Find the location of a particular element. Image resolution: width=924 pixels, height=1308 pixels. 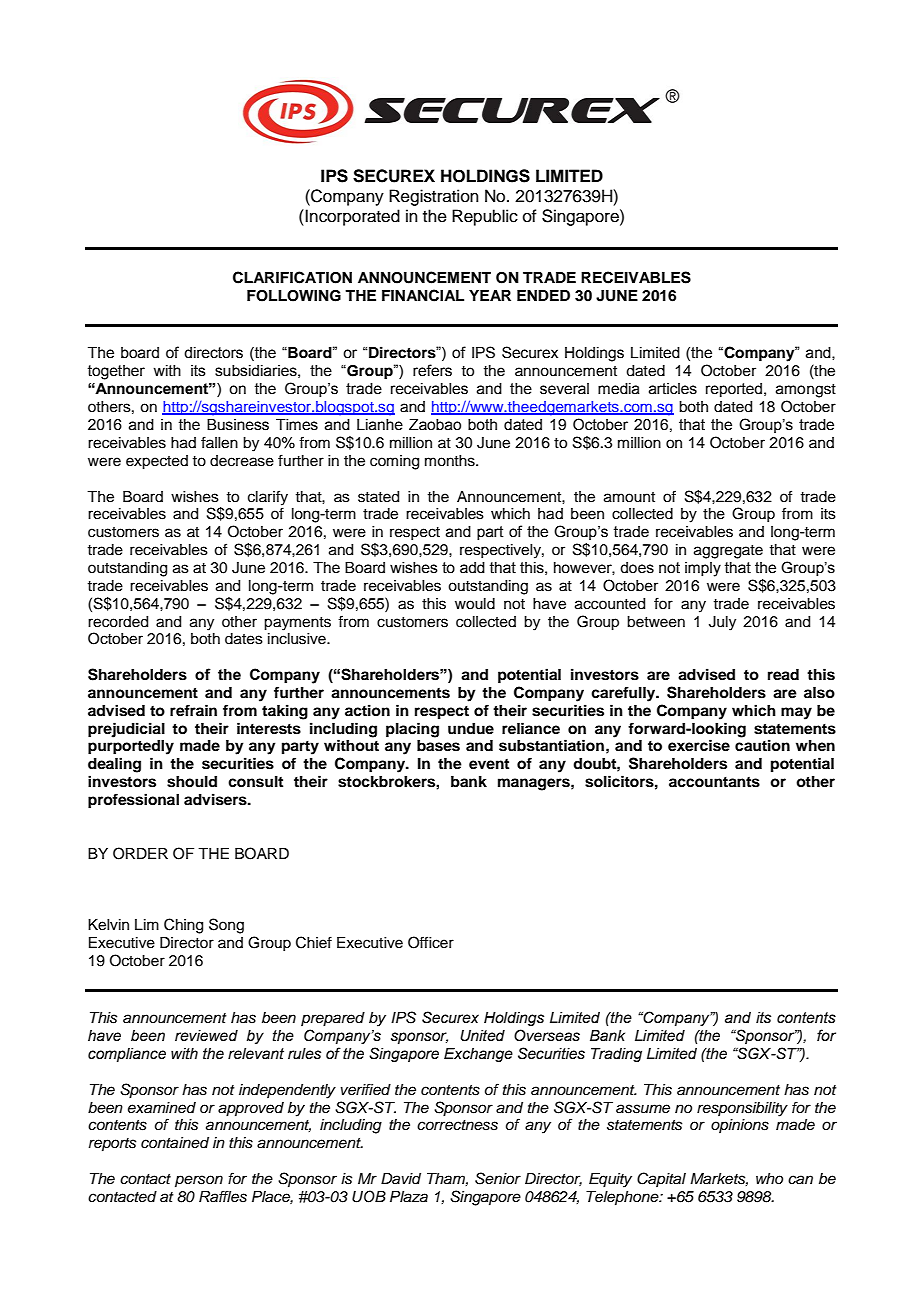

CLARIFICATION is located at coordinates (292, 277).
